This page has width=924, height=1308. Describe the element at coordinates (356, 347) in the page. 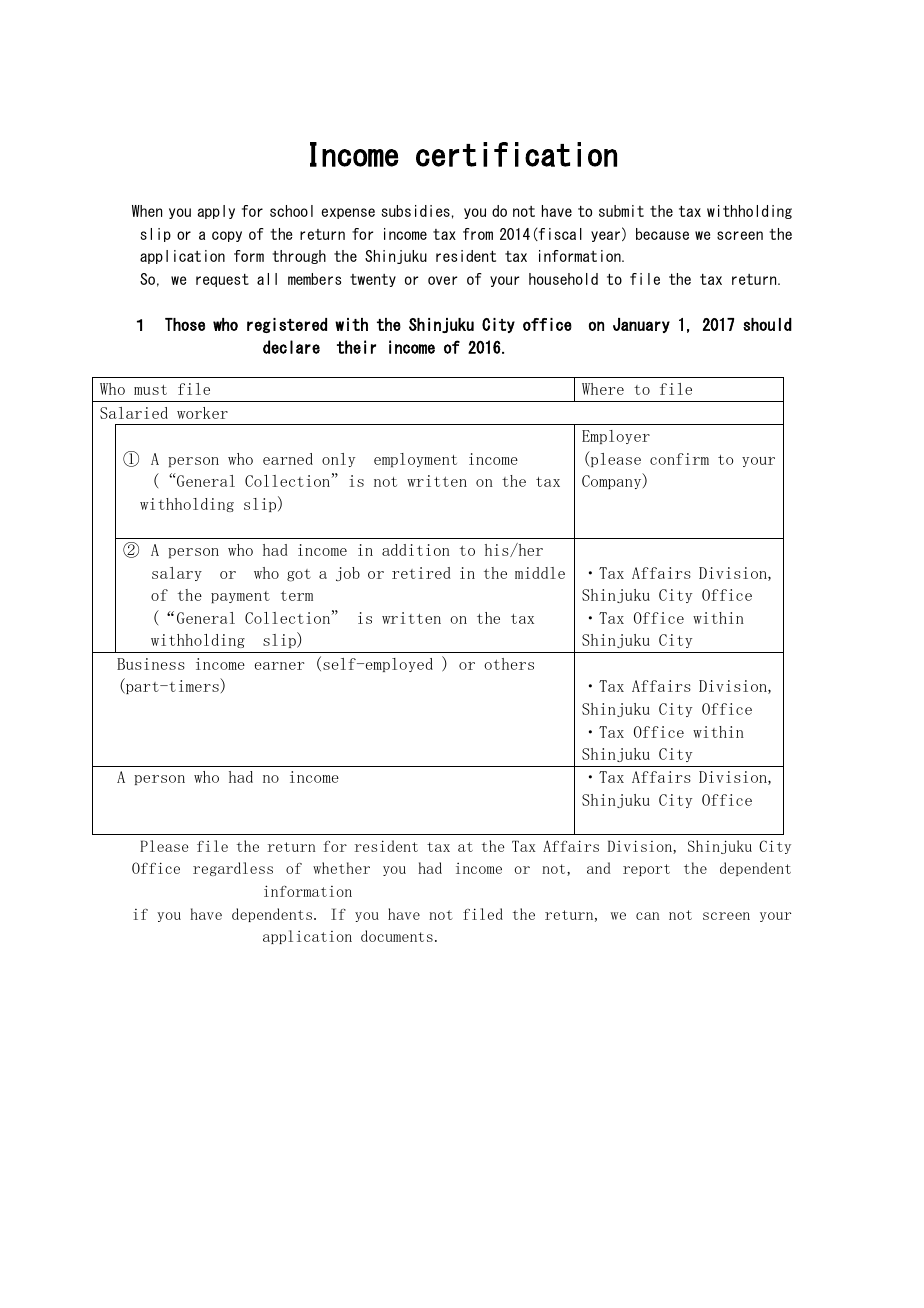

I see `their` at that location.
